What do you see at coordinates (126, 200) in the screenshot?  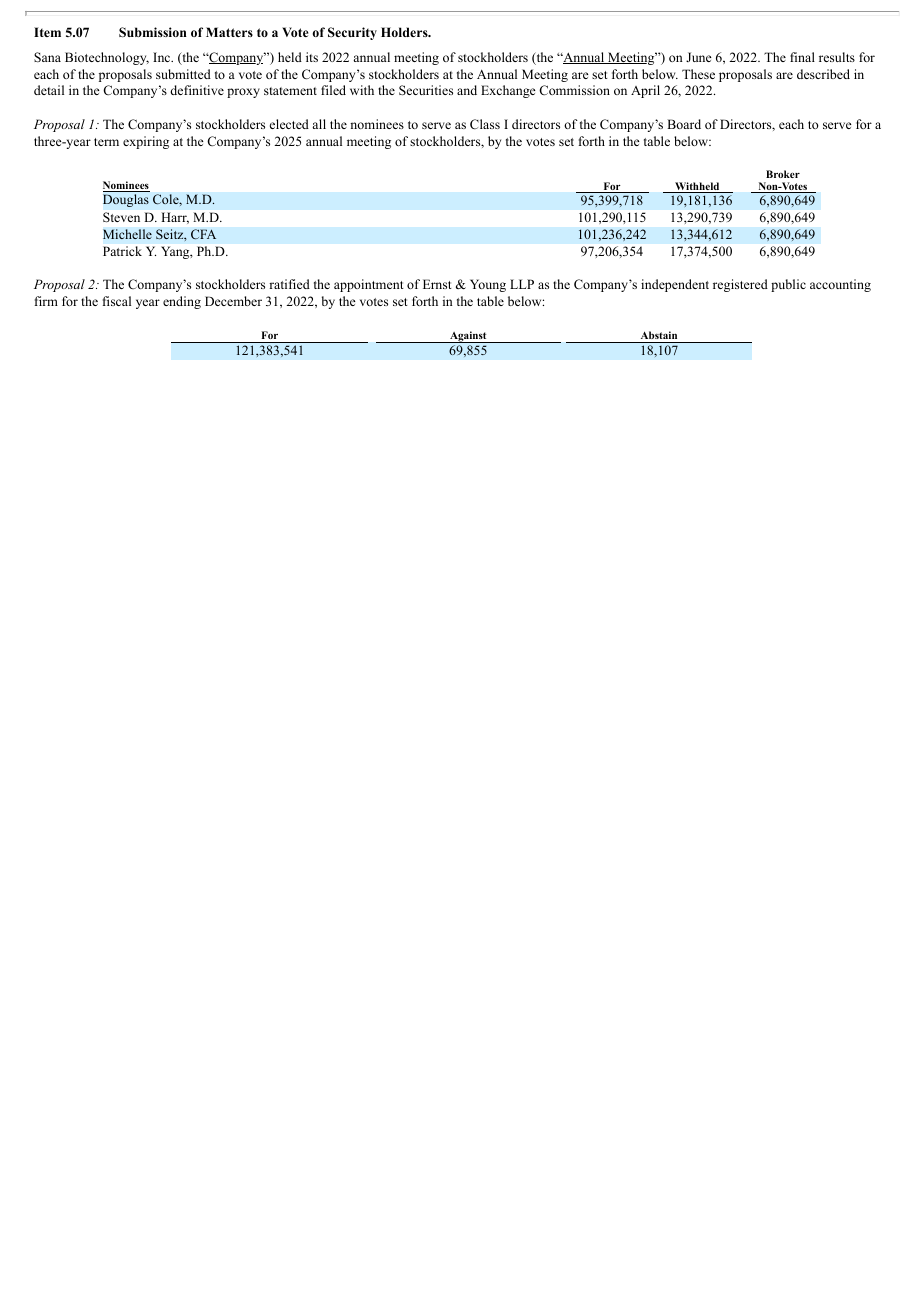 I see `Douglas` at bounding box center [126, 200].
